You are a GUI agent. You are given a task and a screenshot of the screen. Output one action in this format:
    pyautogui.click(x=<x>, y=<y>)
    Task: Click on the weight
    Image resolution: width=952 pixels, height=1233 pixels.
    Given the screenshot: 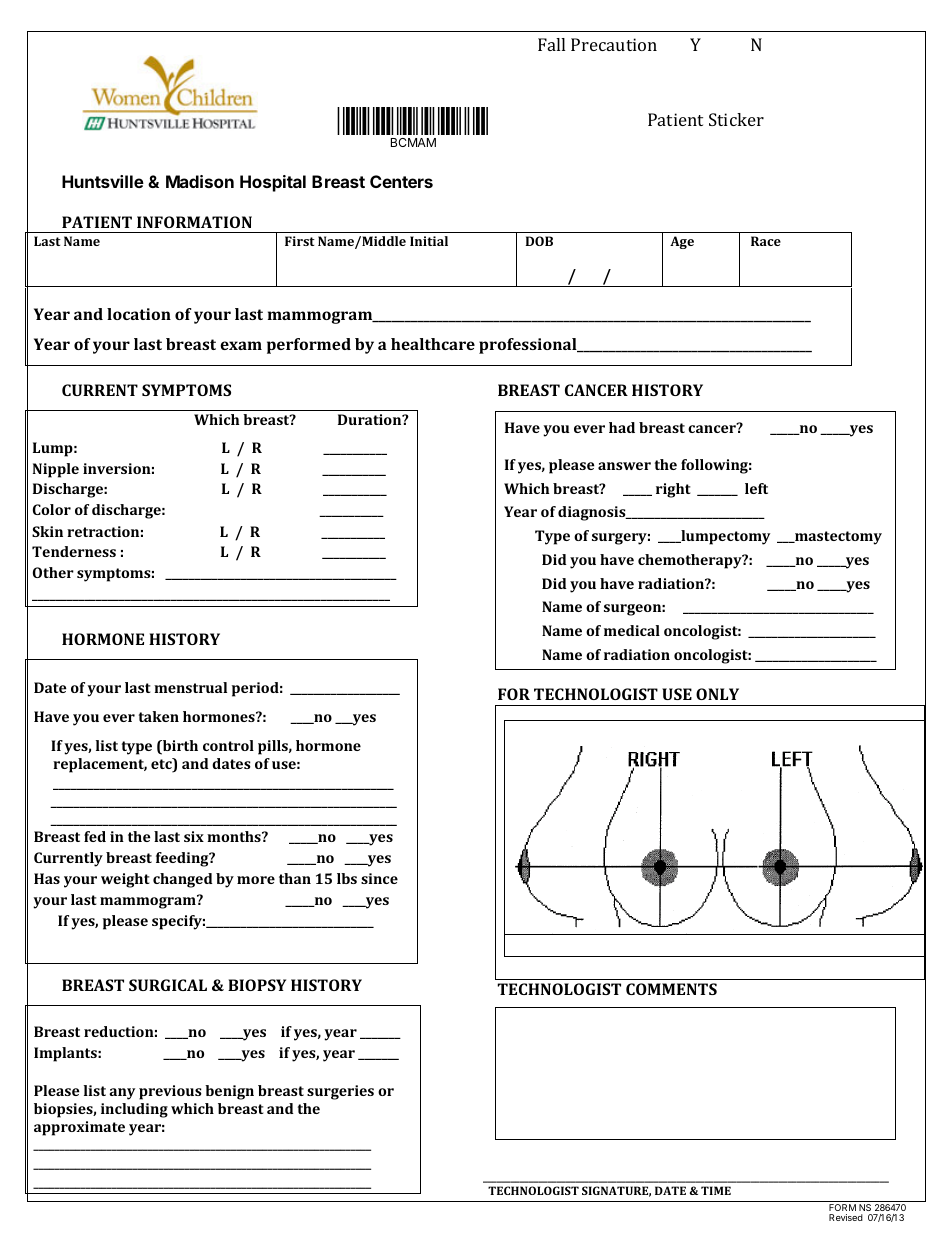 What is the action you would take?
    pyautogui.click(x=125, y=880)
